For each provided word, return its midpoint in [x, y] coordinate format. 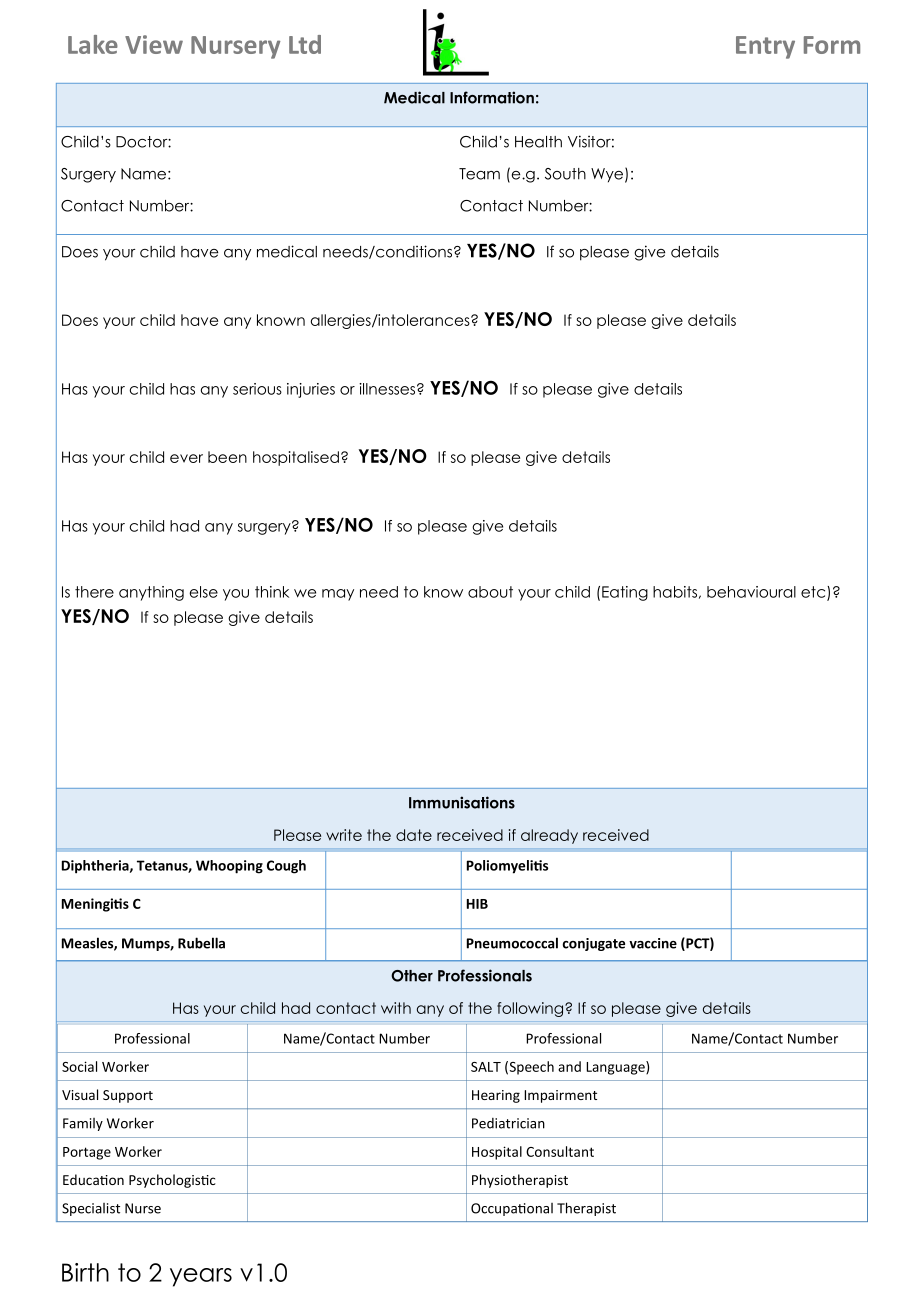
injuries [311, 390]
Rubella [201, 943]
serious [257, 389]
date [414, 835]
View [154, 44]
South [565, 174]
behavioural [751, 592]
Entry [765, 47]
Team [479, 174]
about [490, 592]
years [201, 1277]
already [549, 836]
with [396, 1008]
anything [151, 593]
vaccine [653, 943]
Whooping [229, 867]
